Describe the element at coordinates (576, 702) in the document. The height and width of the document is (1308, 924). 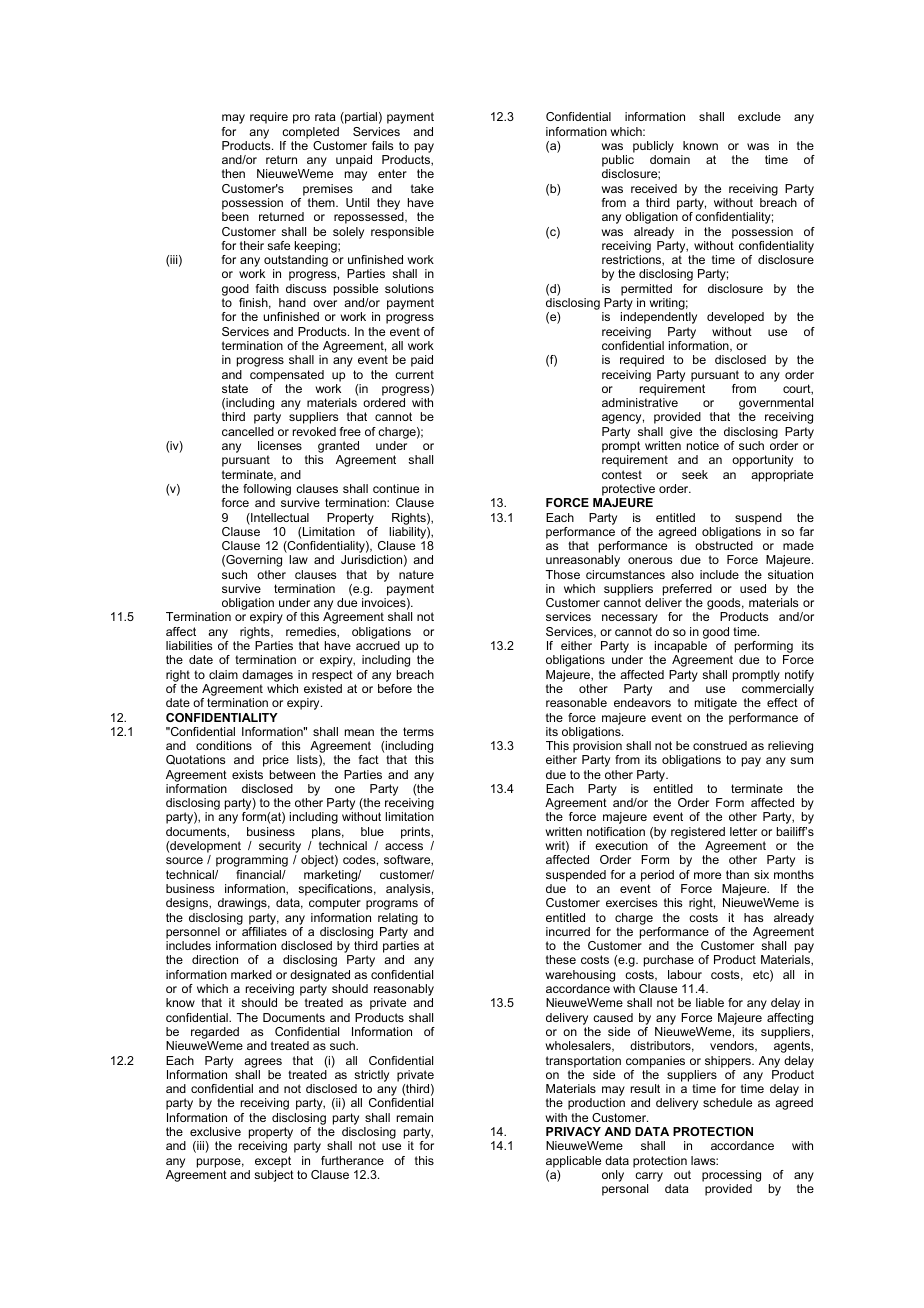
I see `reasonable` at that location.
